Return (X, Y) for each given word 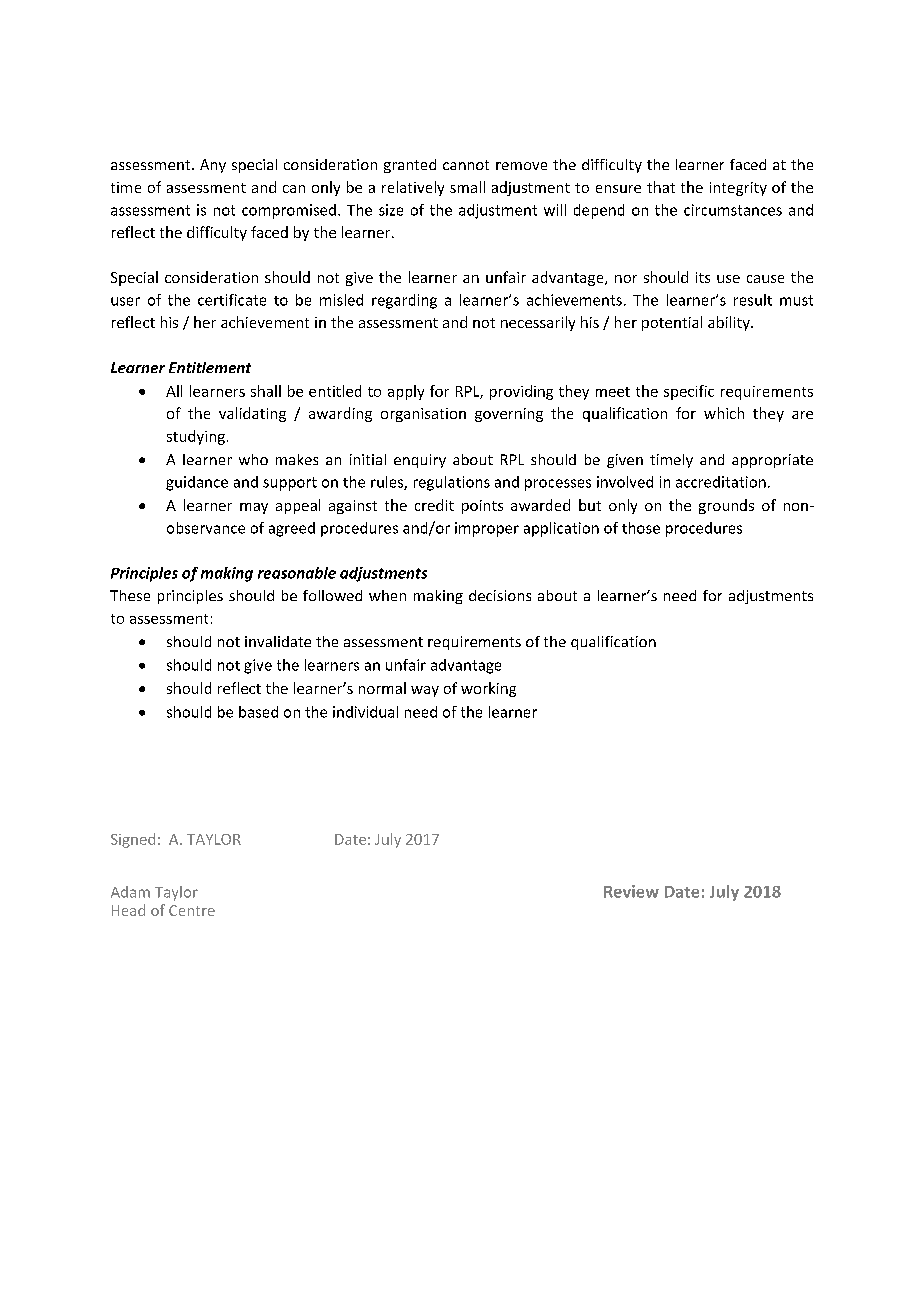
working (488, 689)
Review (631, 891)
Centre (192, 910)
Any (213, 166)
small (467, 187)
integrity (738, 189)
